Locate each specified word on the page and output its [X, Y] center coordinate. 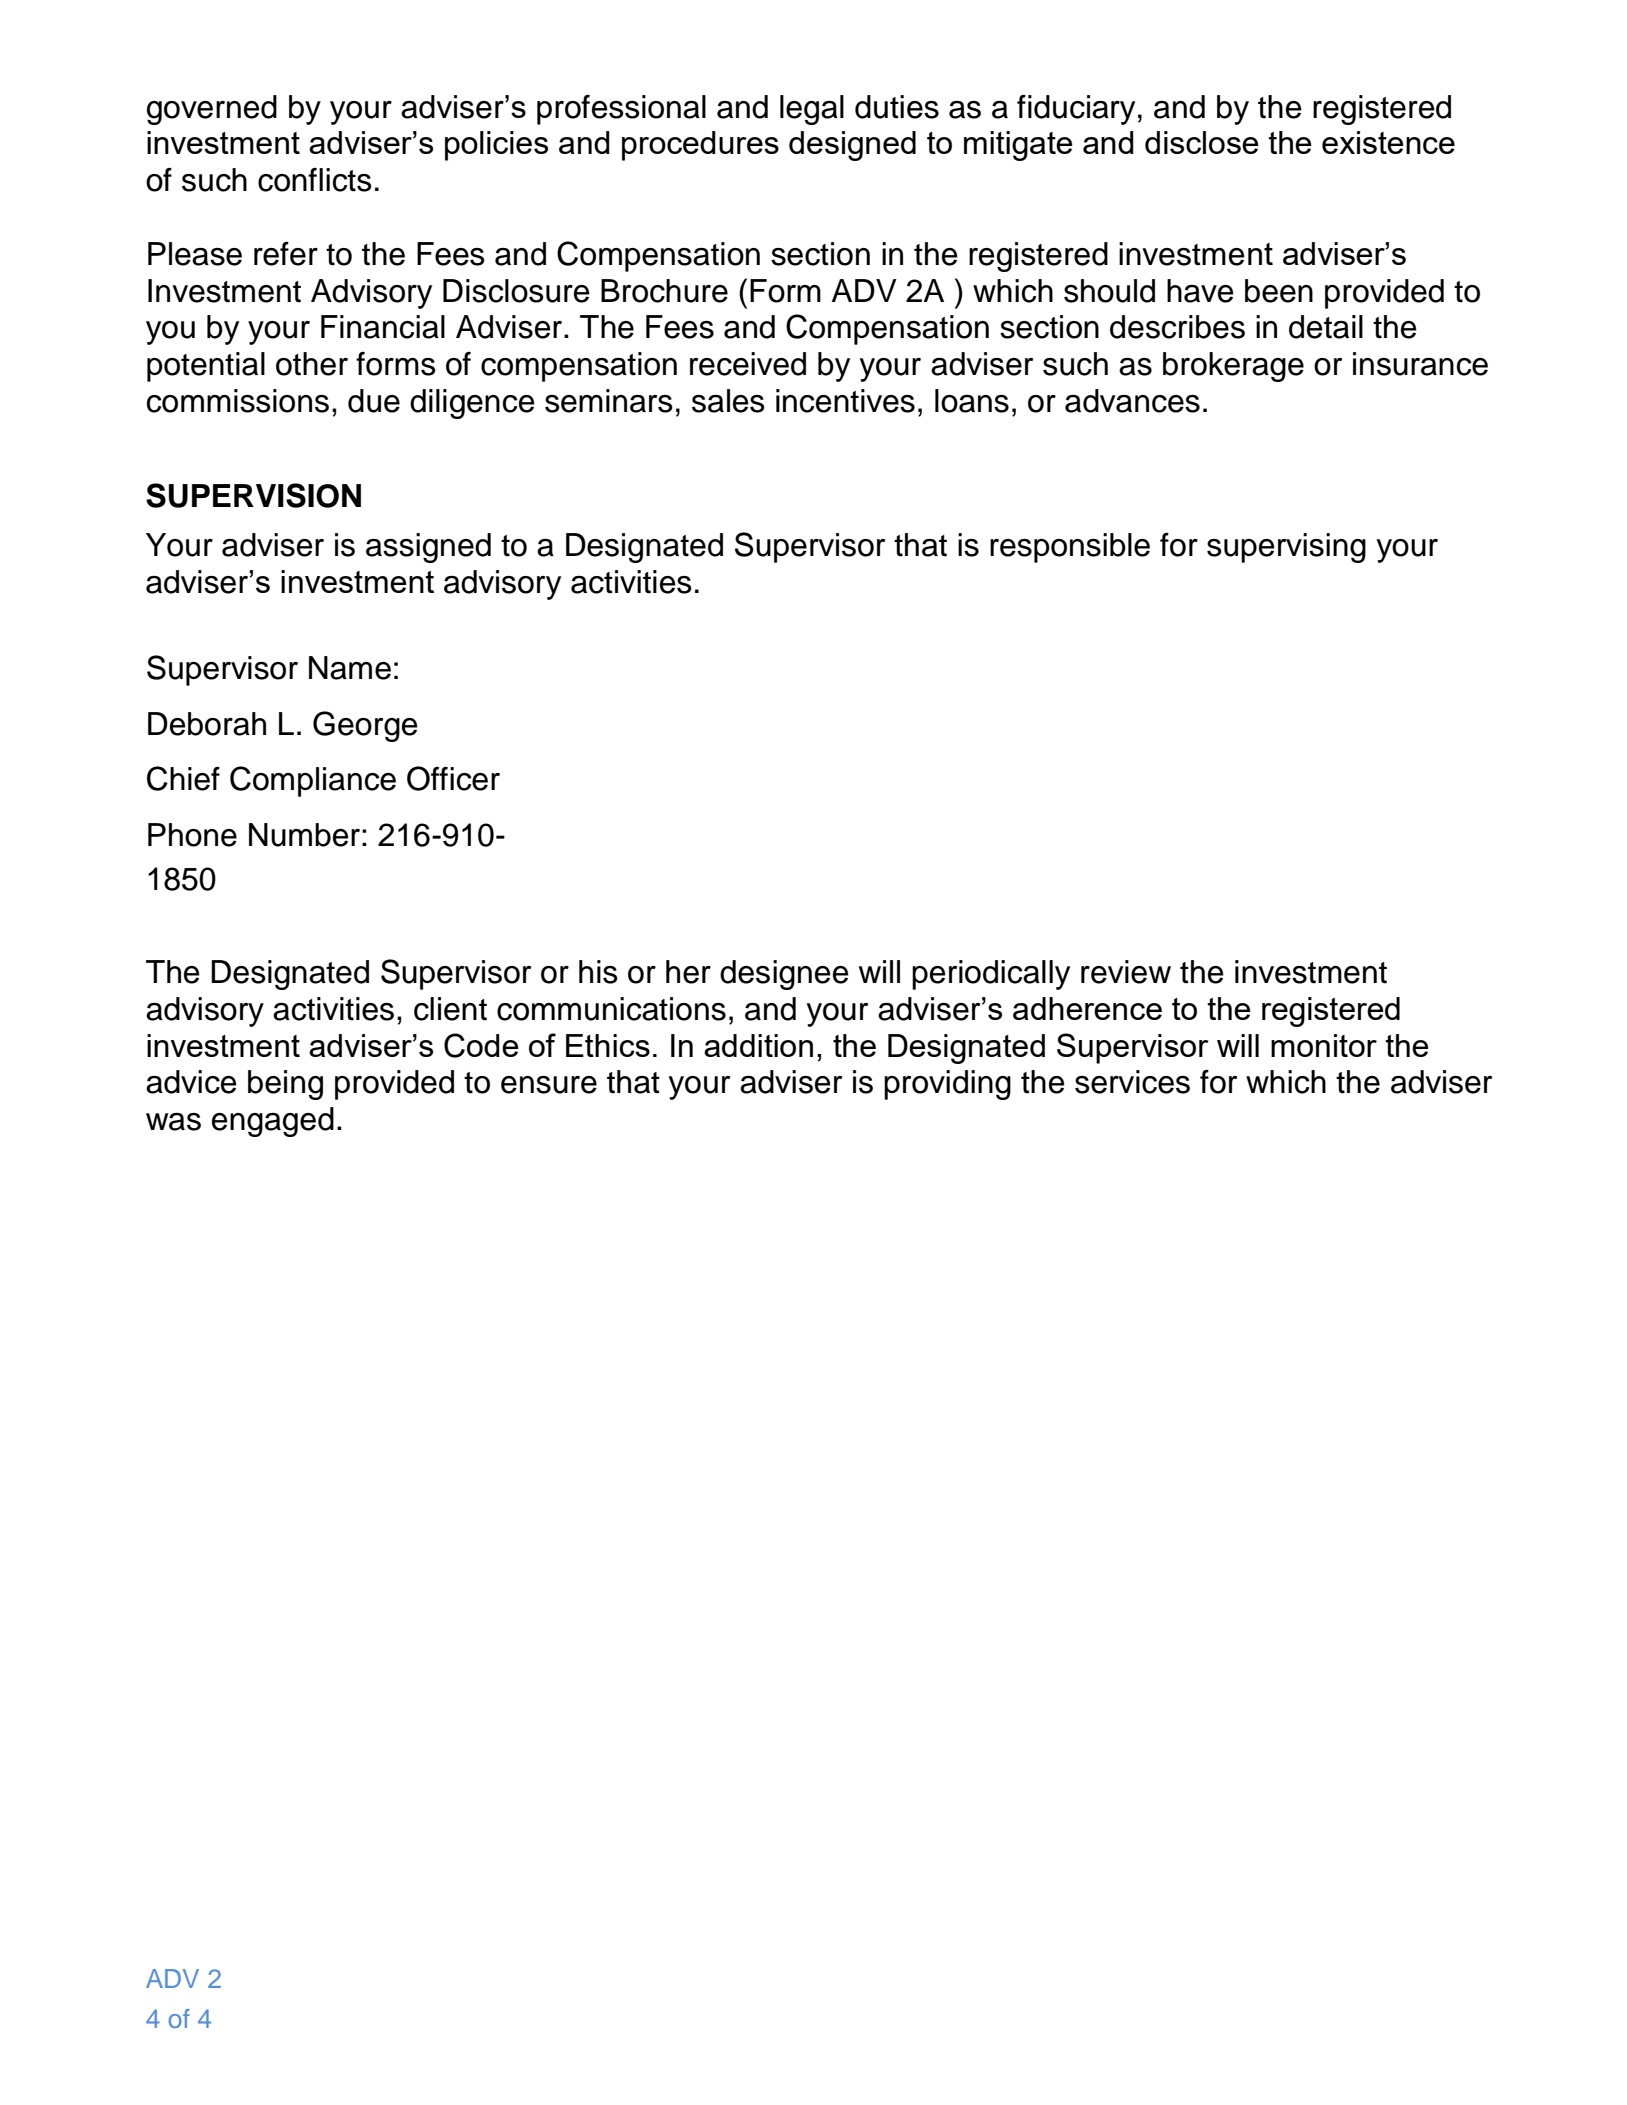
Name [350, 668]
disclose [1201, 142]
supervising [1286, 548]
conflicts [315, 180]
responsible [1070, 548]
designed [852, 146]
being [285, 1085]
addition [758, 1045]
